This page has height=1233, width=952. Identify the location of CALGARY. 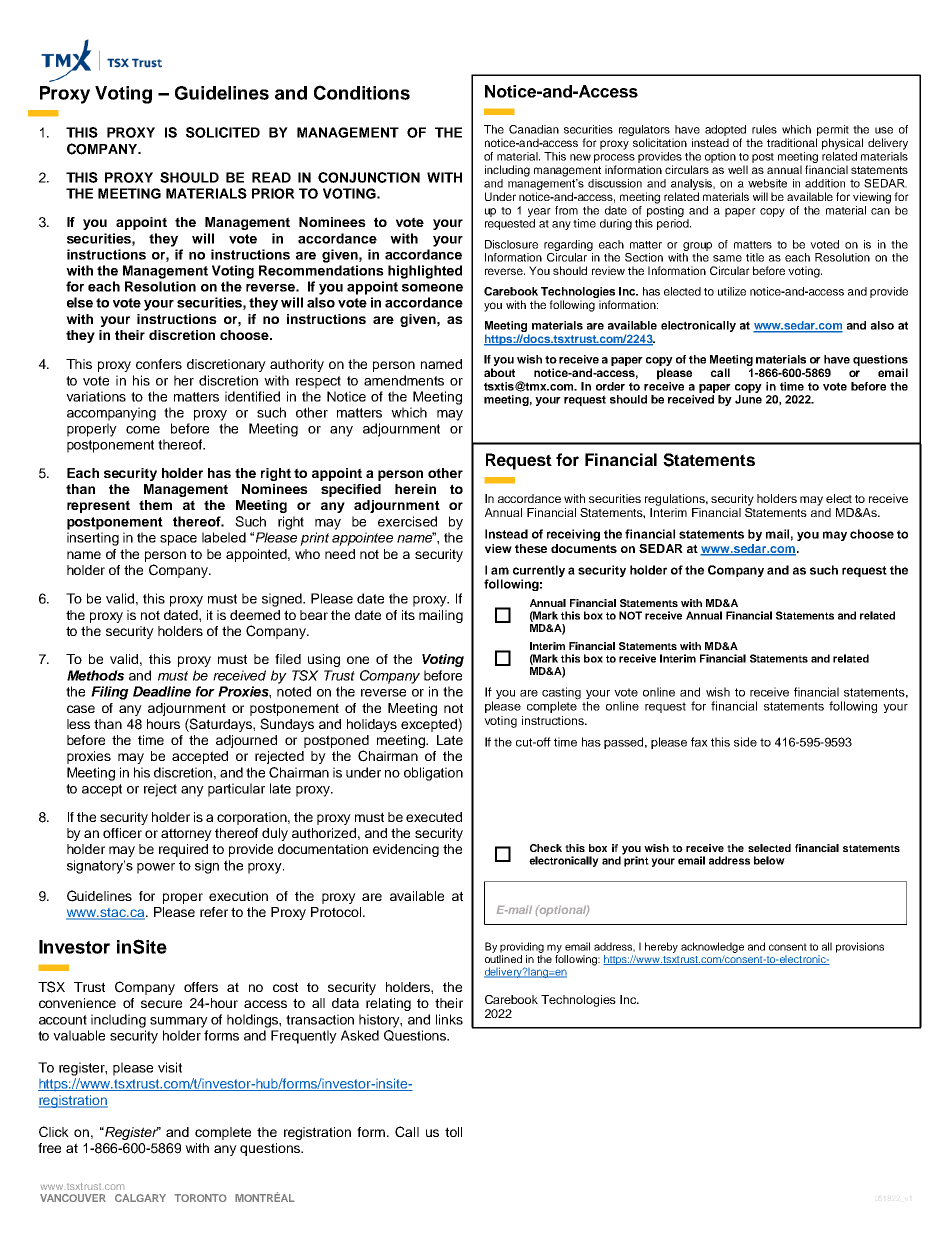
(140, 1198).
